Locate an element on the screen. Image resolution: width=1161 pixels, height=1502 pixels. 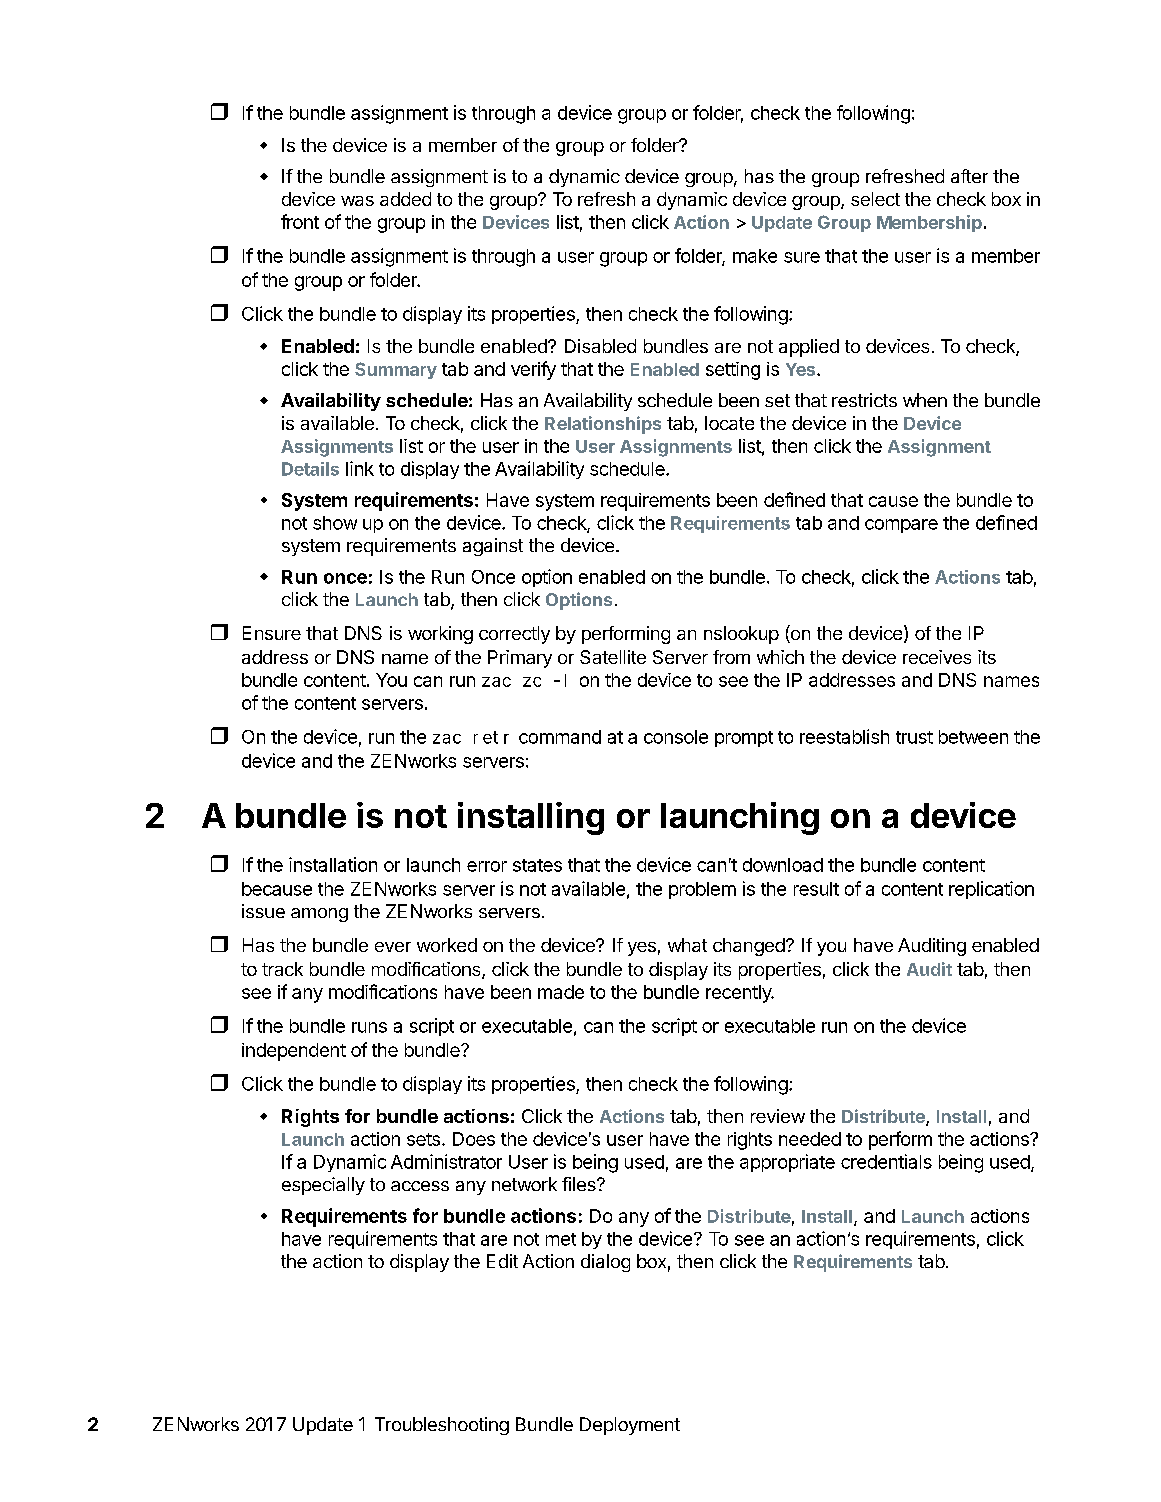
among is located at coordinates (319, 915).
